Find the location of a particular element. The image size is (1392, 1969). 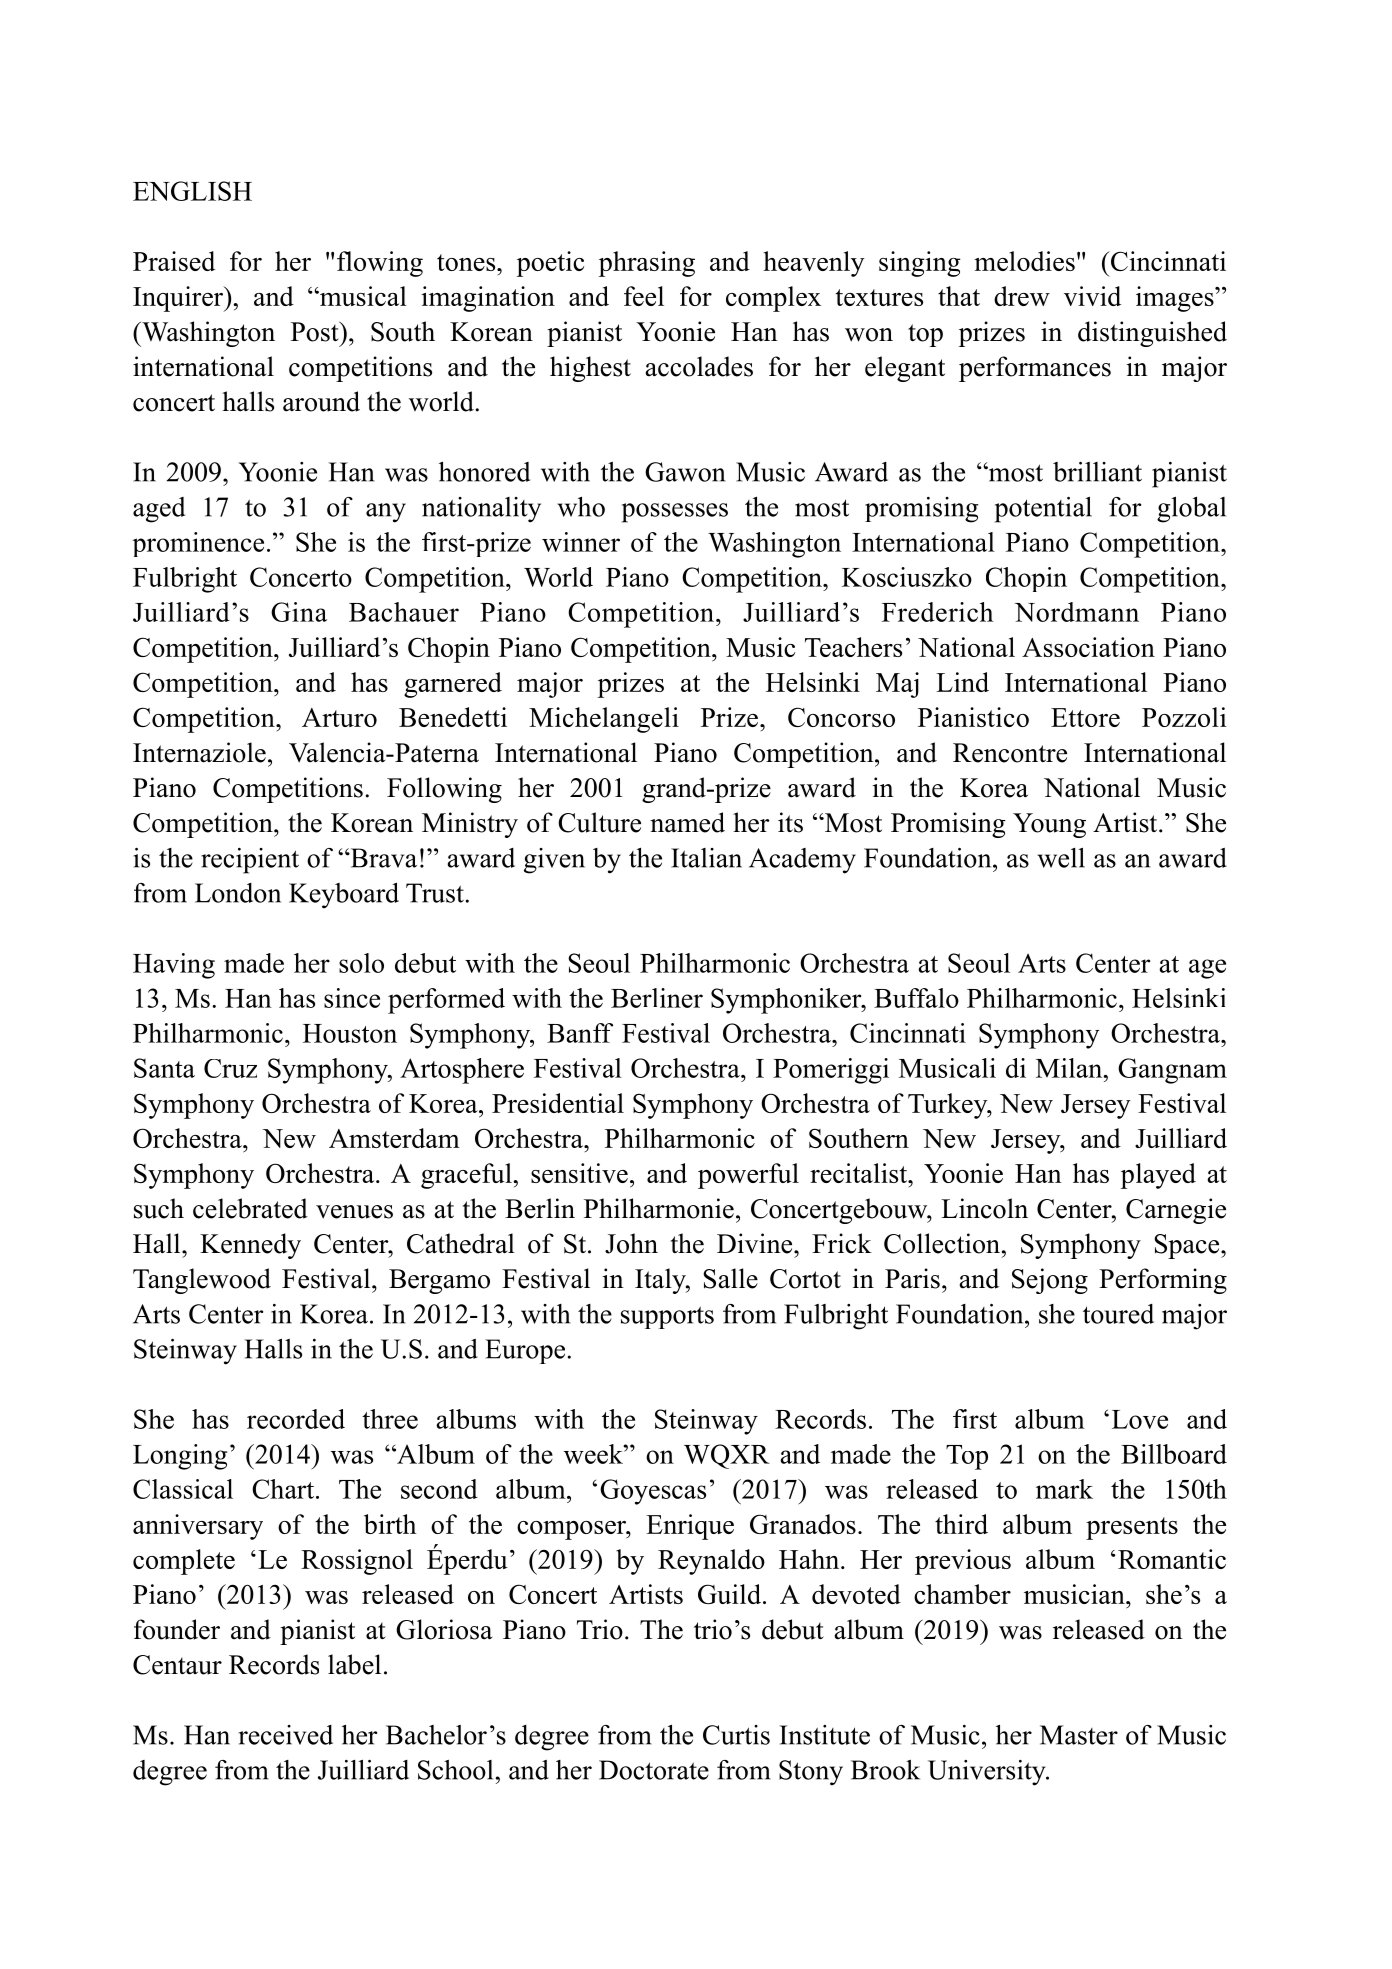

John is located at coordinates (631, 1243).
